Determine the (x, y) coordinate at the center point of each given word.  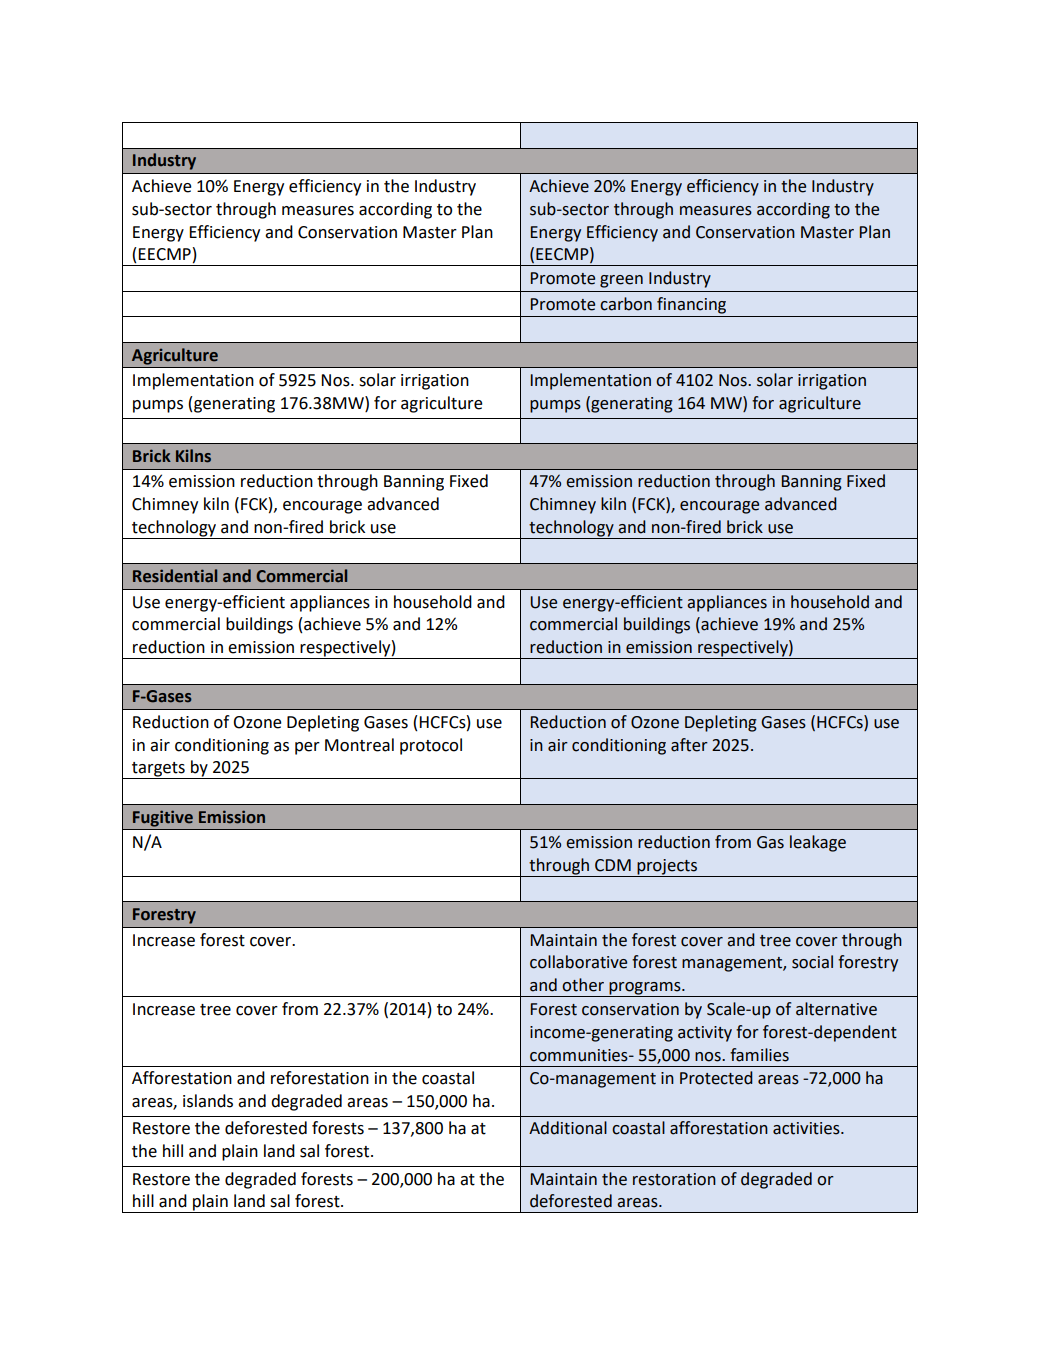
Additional (568, 1128)
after (689, 745)
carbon (626, 304)
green (621, 281)
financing (691, 305)
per (307, 748)
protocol (431, 746)
